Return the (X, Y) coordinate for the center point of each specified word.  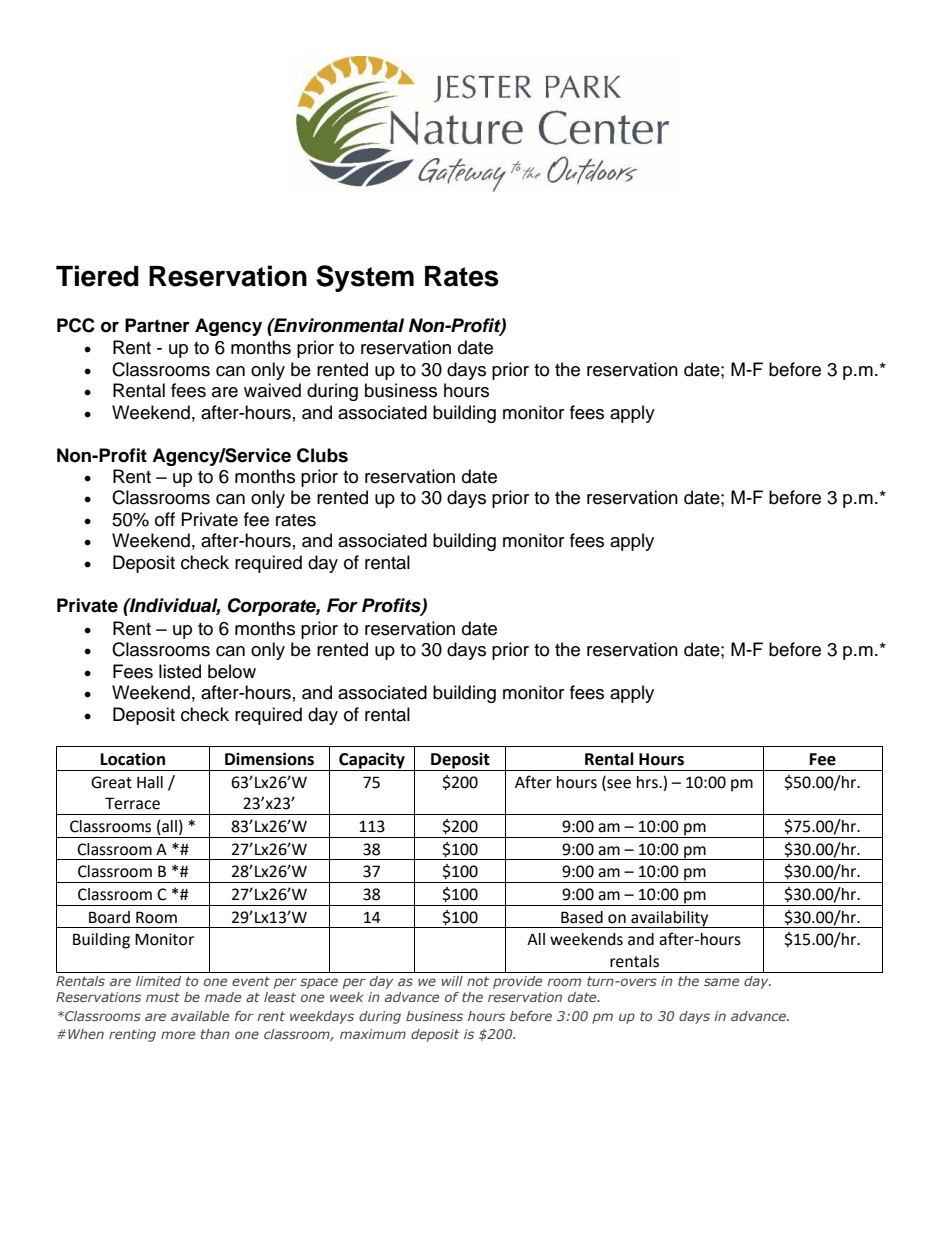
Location (133, 759)
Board (109, 917)
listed (180, 671)
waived (272, 390)
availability (670, 919)
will (452, 981)
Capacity (372, 760)
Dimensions (269, 759)
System (365, 278)
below (232, 671)
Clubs (322, 455)
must (163, 997)
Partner (157, 325)
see (618, 784)
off (165, 519)
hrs (648, 782)
